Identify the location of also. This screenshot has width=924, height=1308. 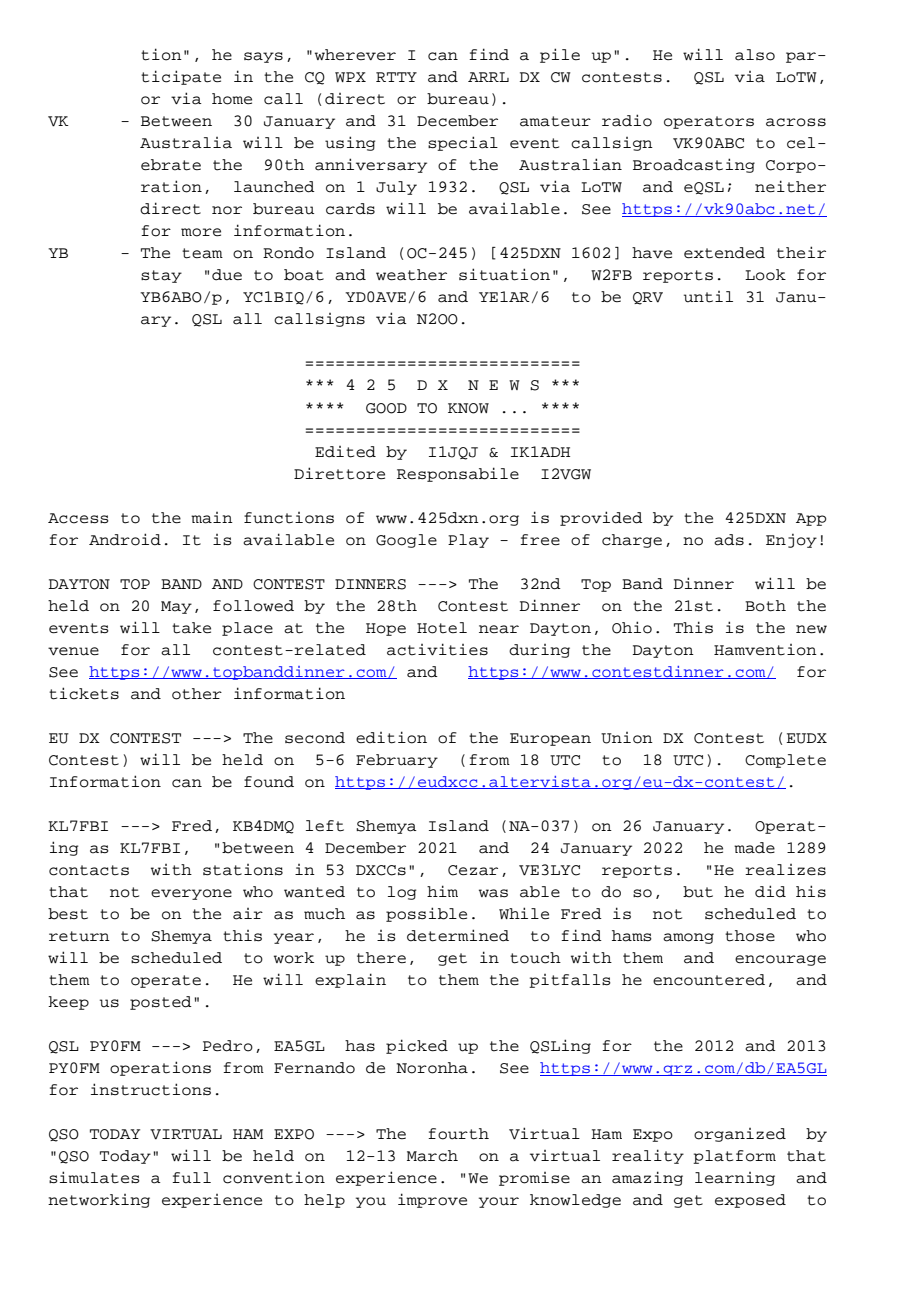
(755, 55).
